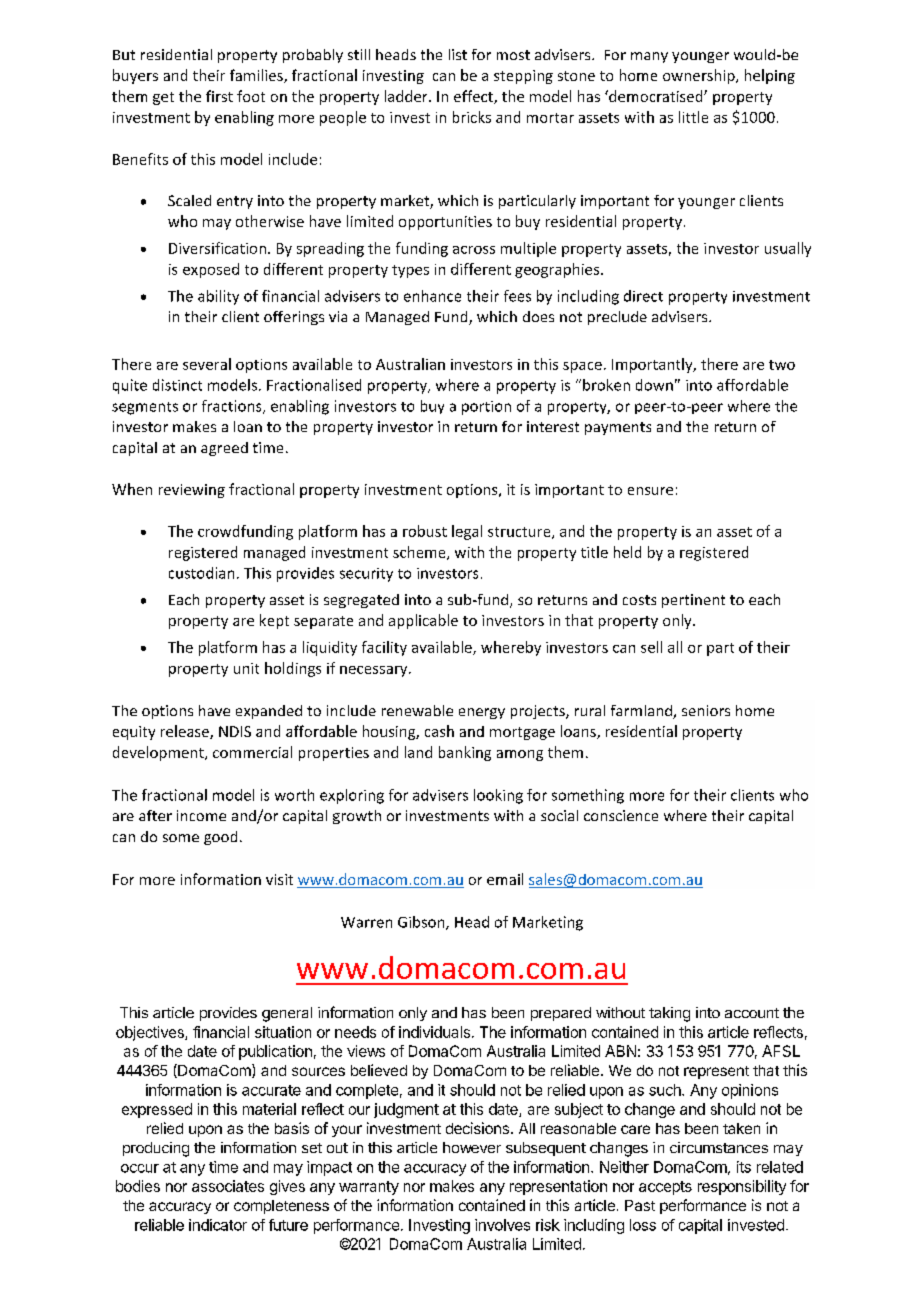 This screenshot has height=1308, width=924. Describe the element at coordinates (228, 1186) in the screenshot. I see `associates` at that location.
